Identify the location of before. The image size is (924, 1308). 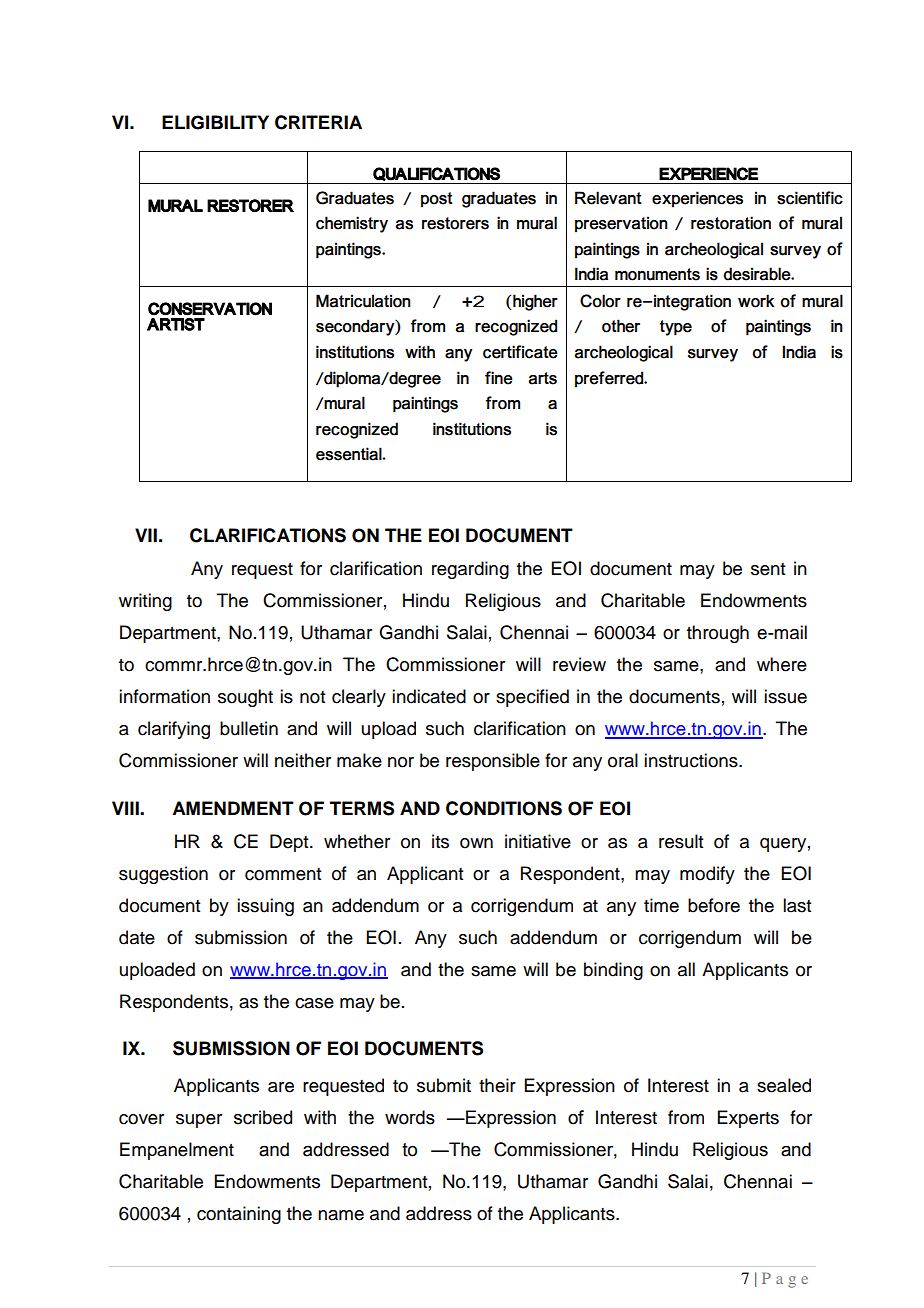
(714, 905).
